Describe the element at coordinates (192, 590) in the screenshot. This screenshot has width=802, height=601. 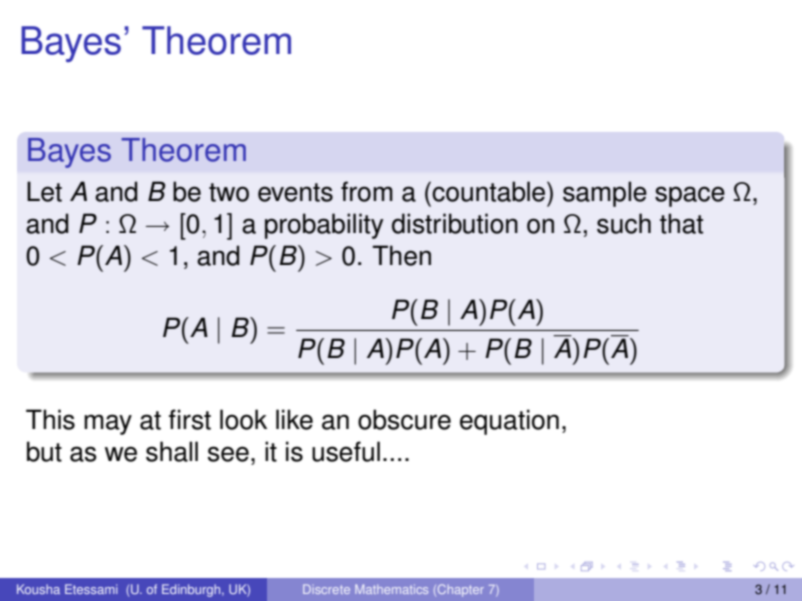
I see `Edinburgh` at that location.
